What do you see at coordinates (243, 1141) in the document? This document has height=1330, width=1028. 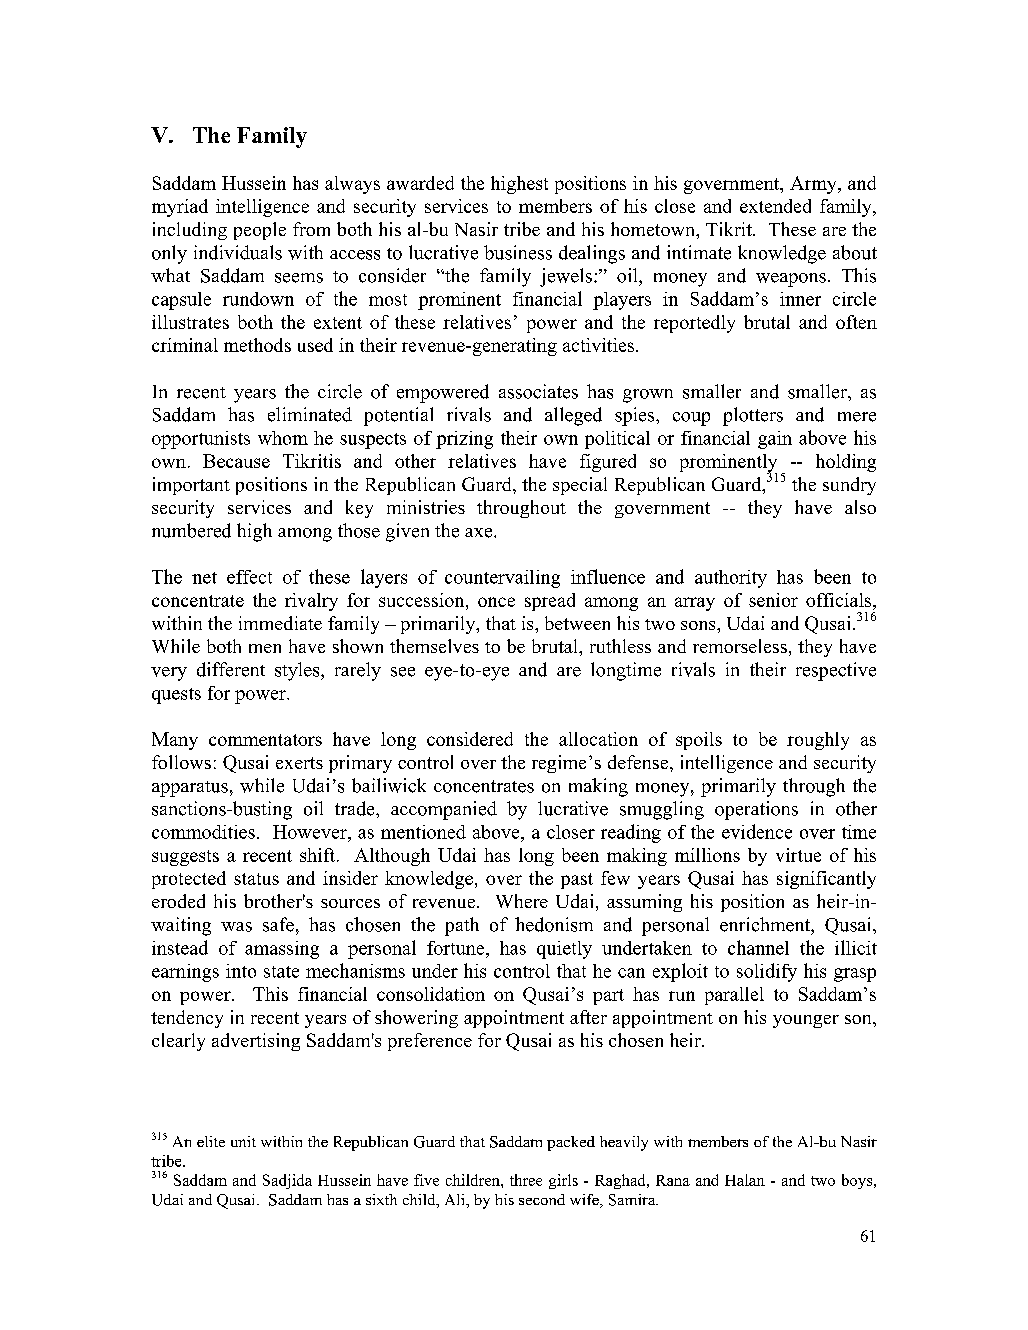 I see `unit` at bounding box center [243, 1141].
